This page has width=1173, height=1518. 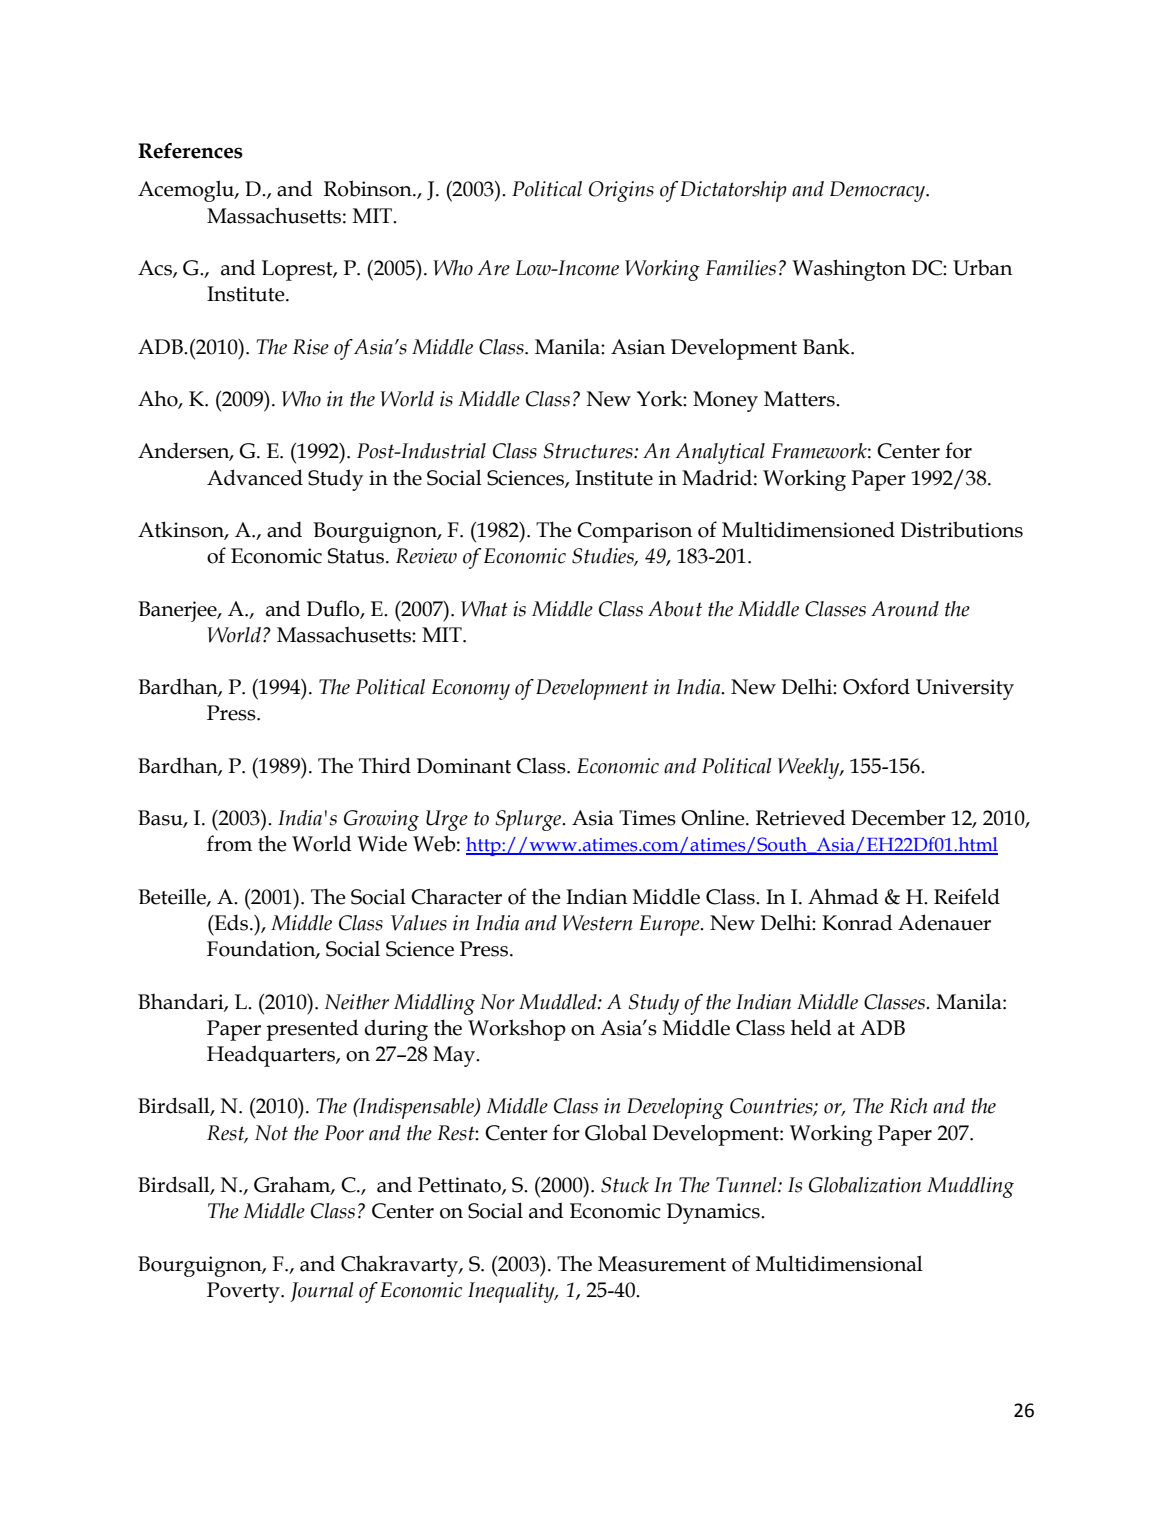 I want to click on Democracy, so click(x=878, y=191).
